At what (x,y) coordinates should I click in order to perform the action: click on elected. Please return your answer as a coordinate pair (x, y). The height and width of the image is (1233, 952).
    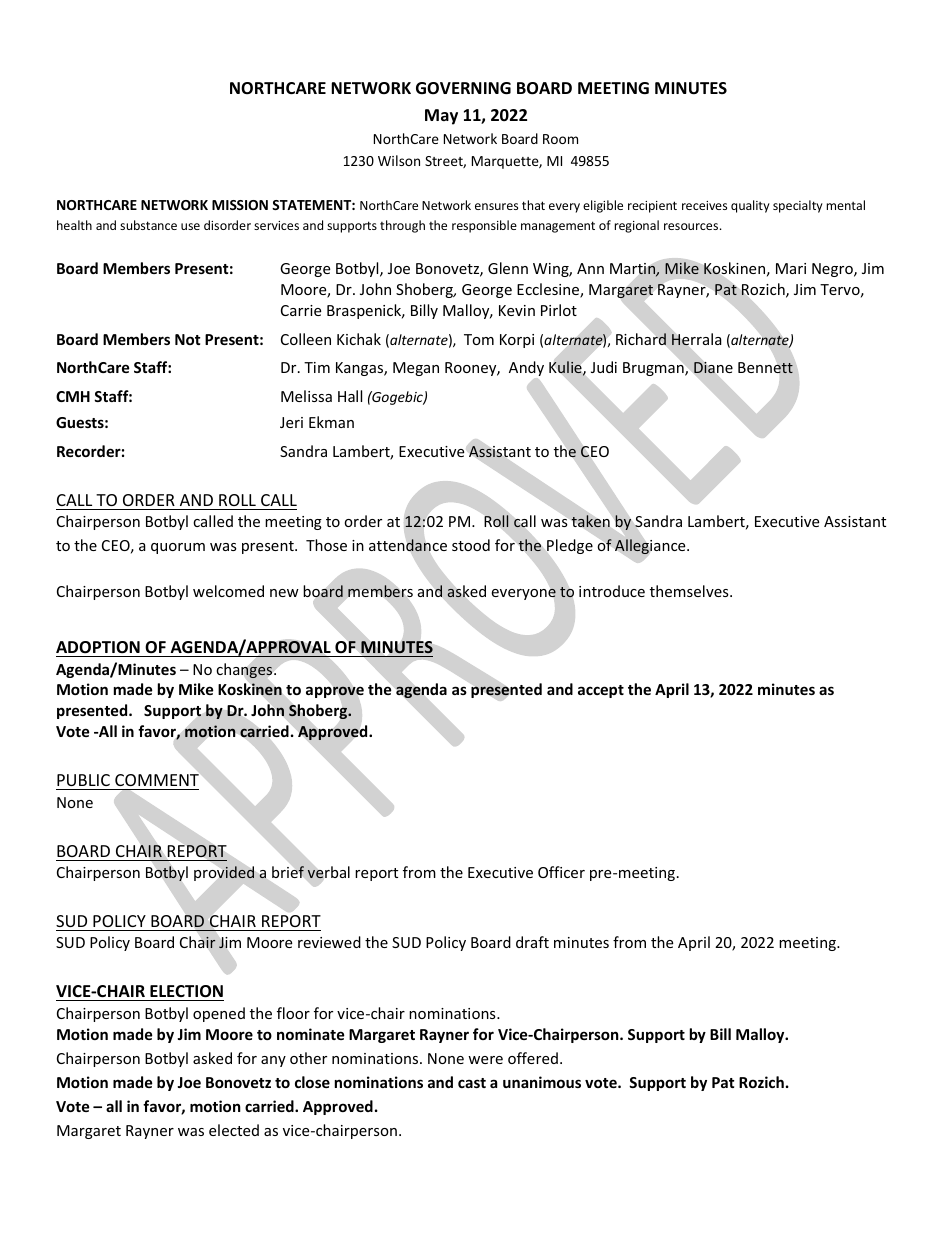
    Looking at the image, I should click on (234, 1130).
